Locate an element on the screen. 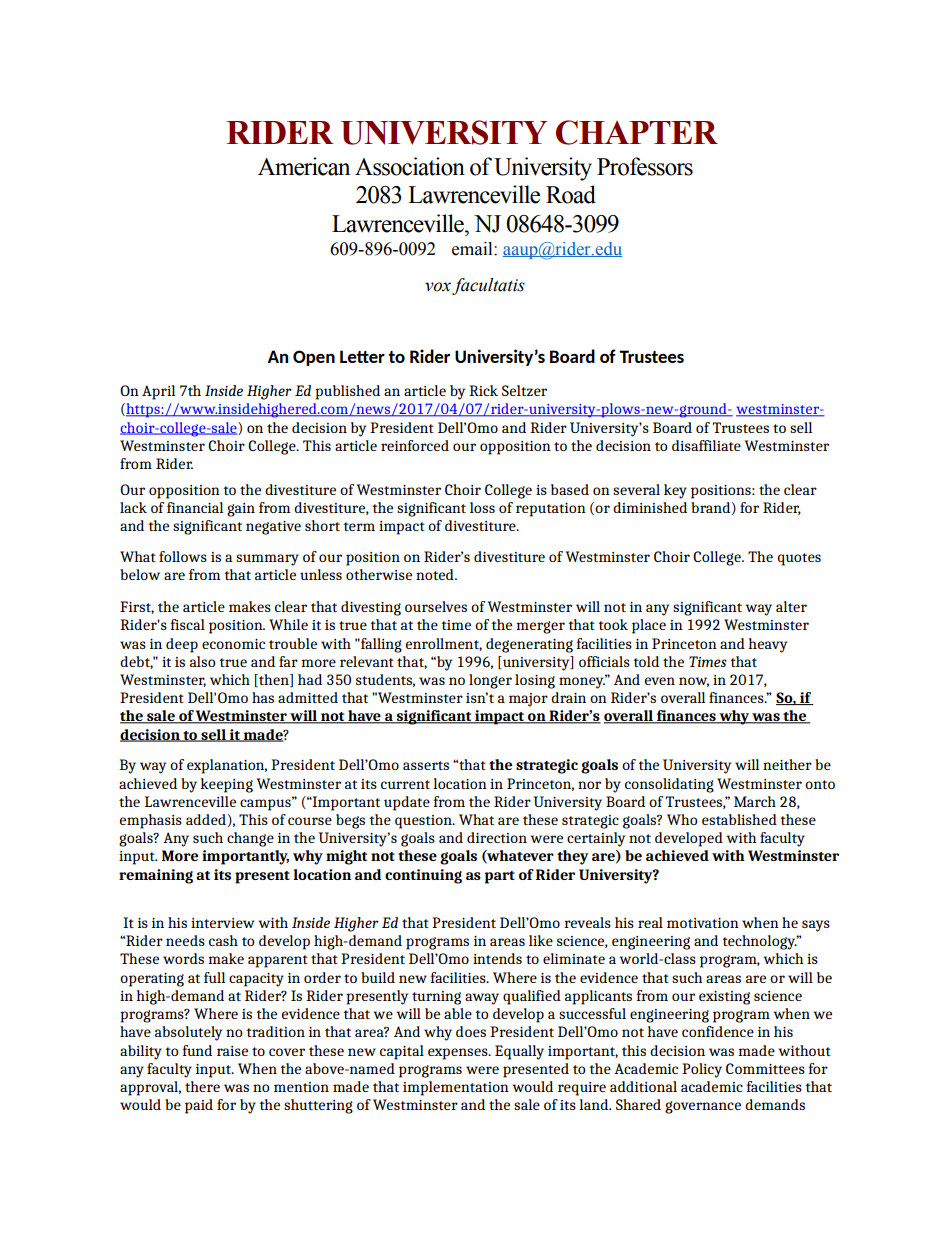  heavy is located at coordinates (767, 645).
